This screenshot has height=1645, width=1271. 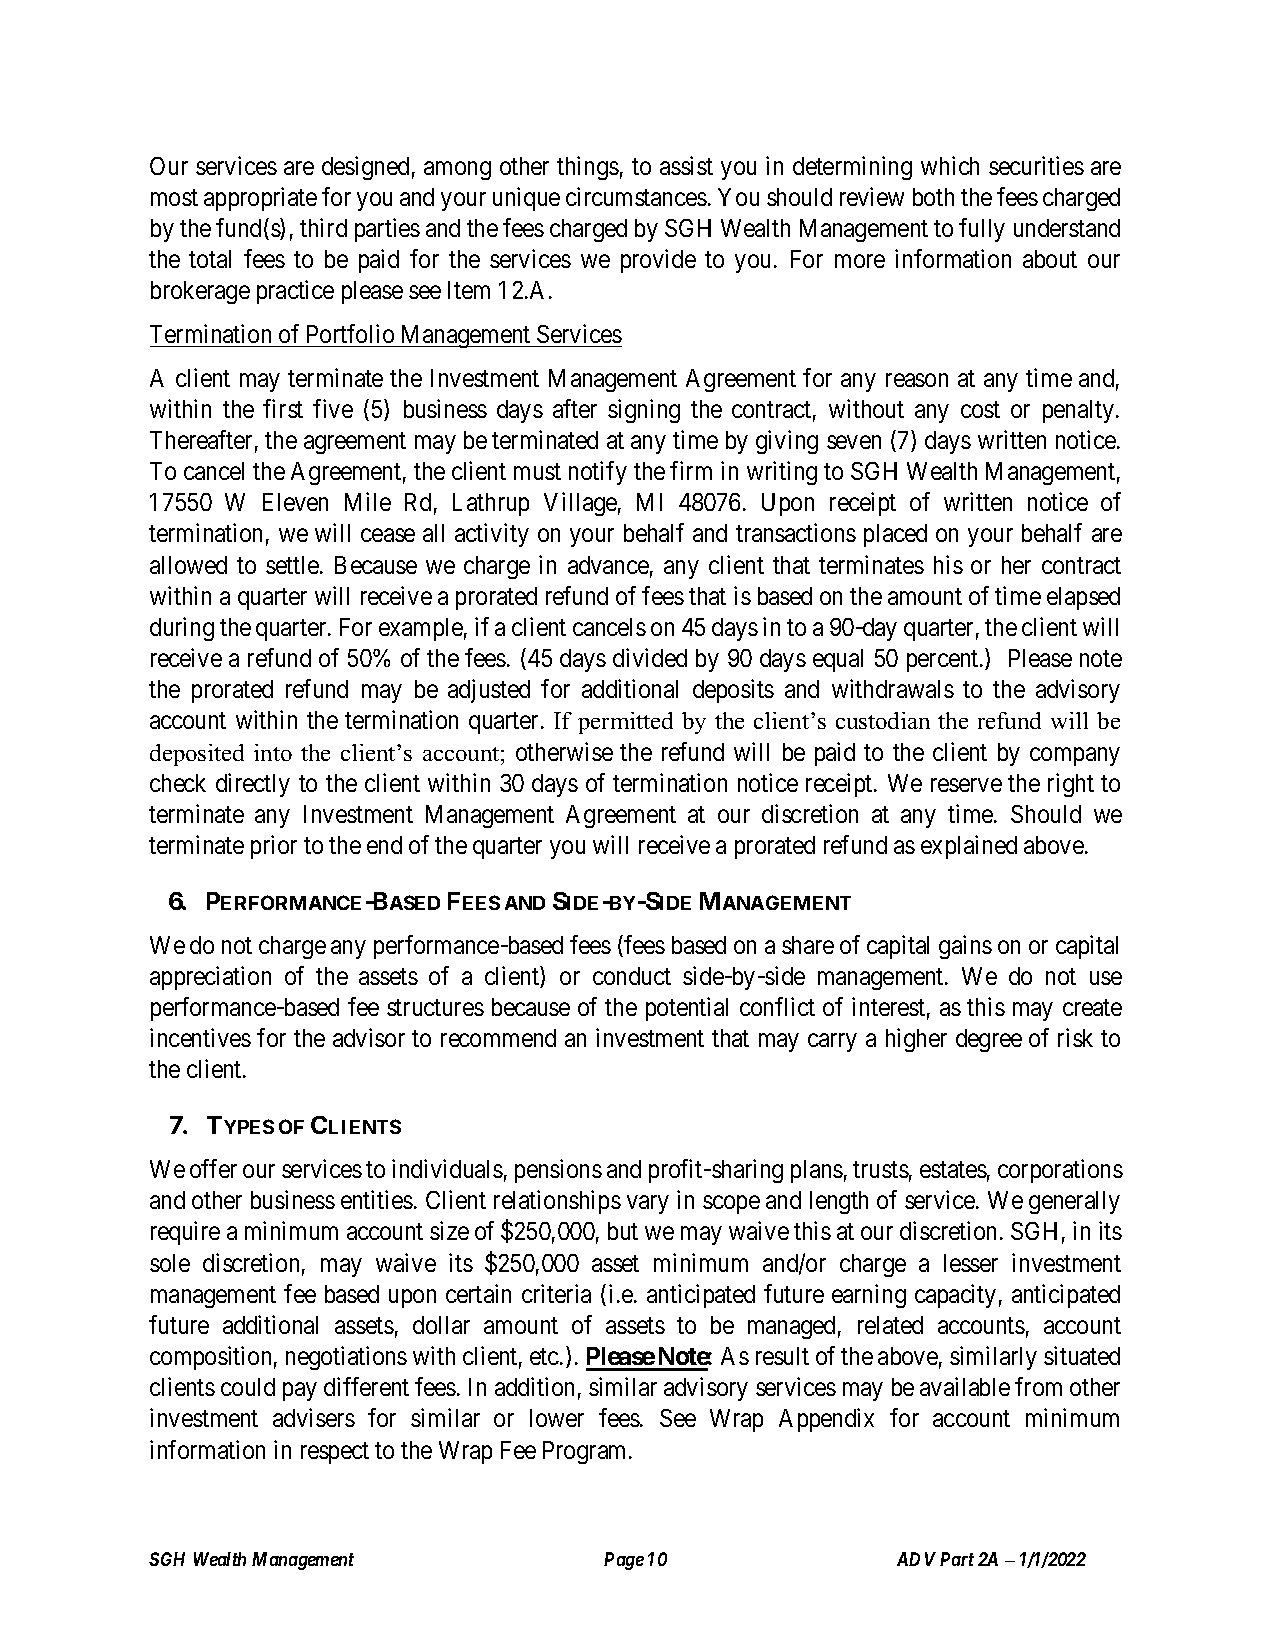 What do you see at coordinates (200, 1037) in the screenshot?
I see `incentives` at bounding box center [200, 1037].
